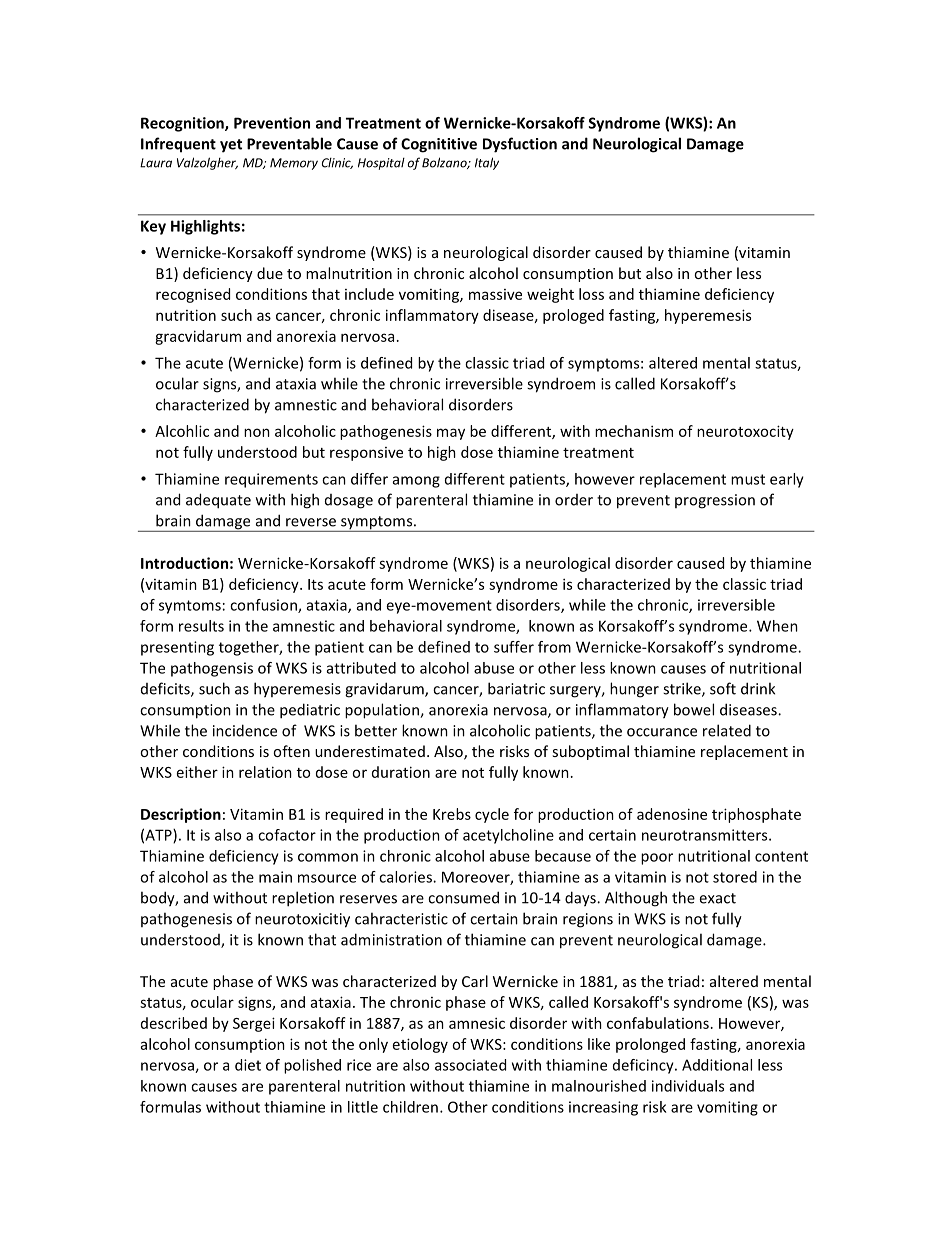  Describe the element at coordinates (231, 146) in the screenshot. I see `yet` at that location.
